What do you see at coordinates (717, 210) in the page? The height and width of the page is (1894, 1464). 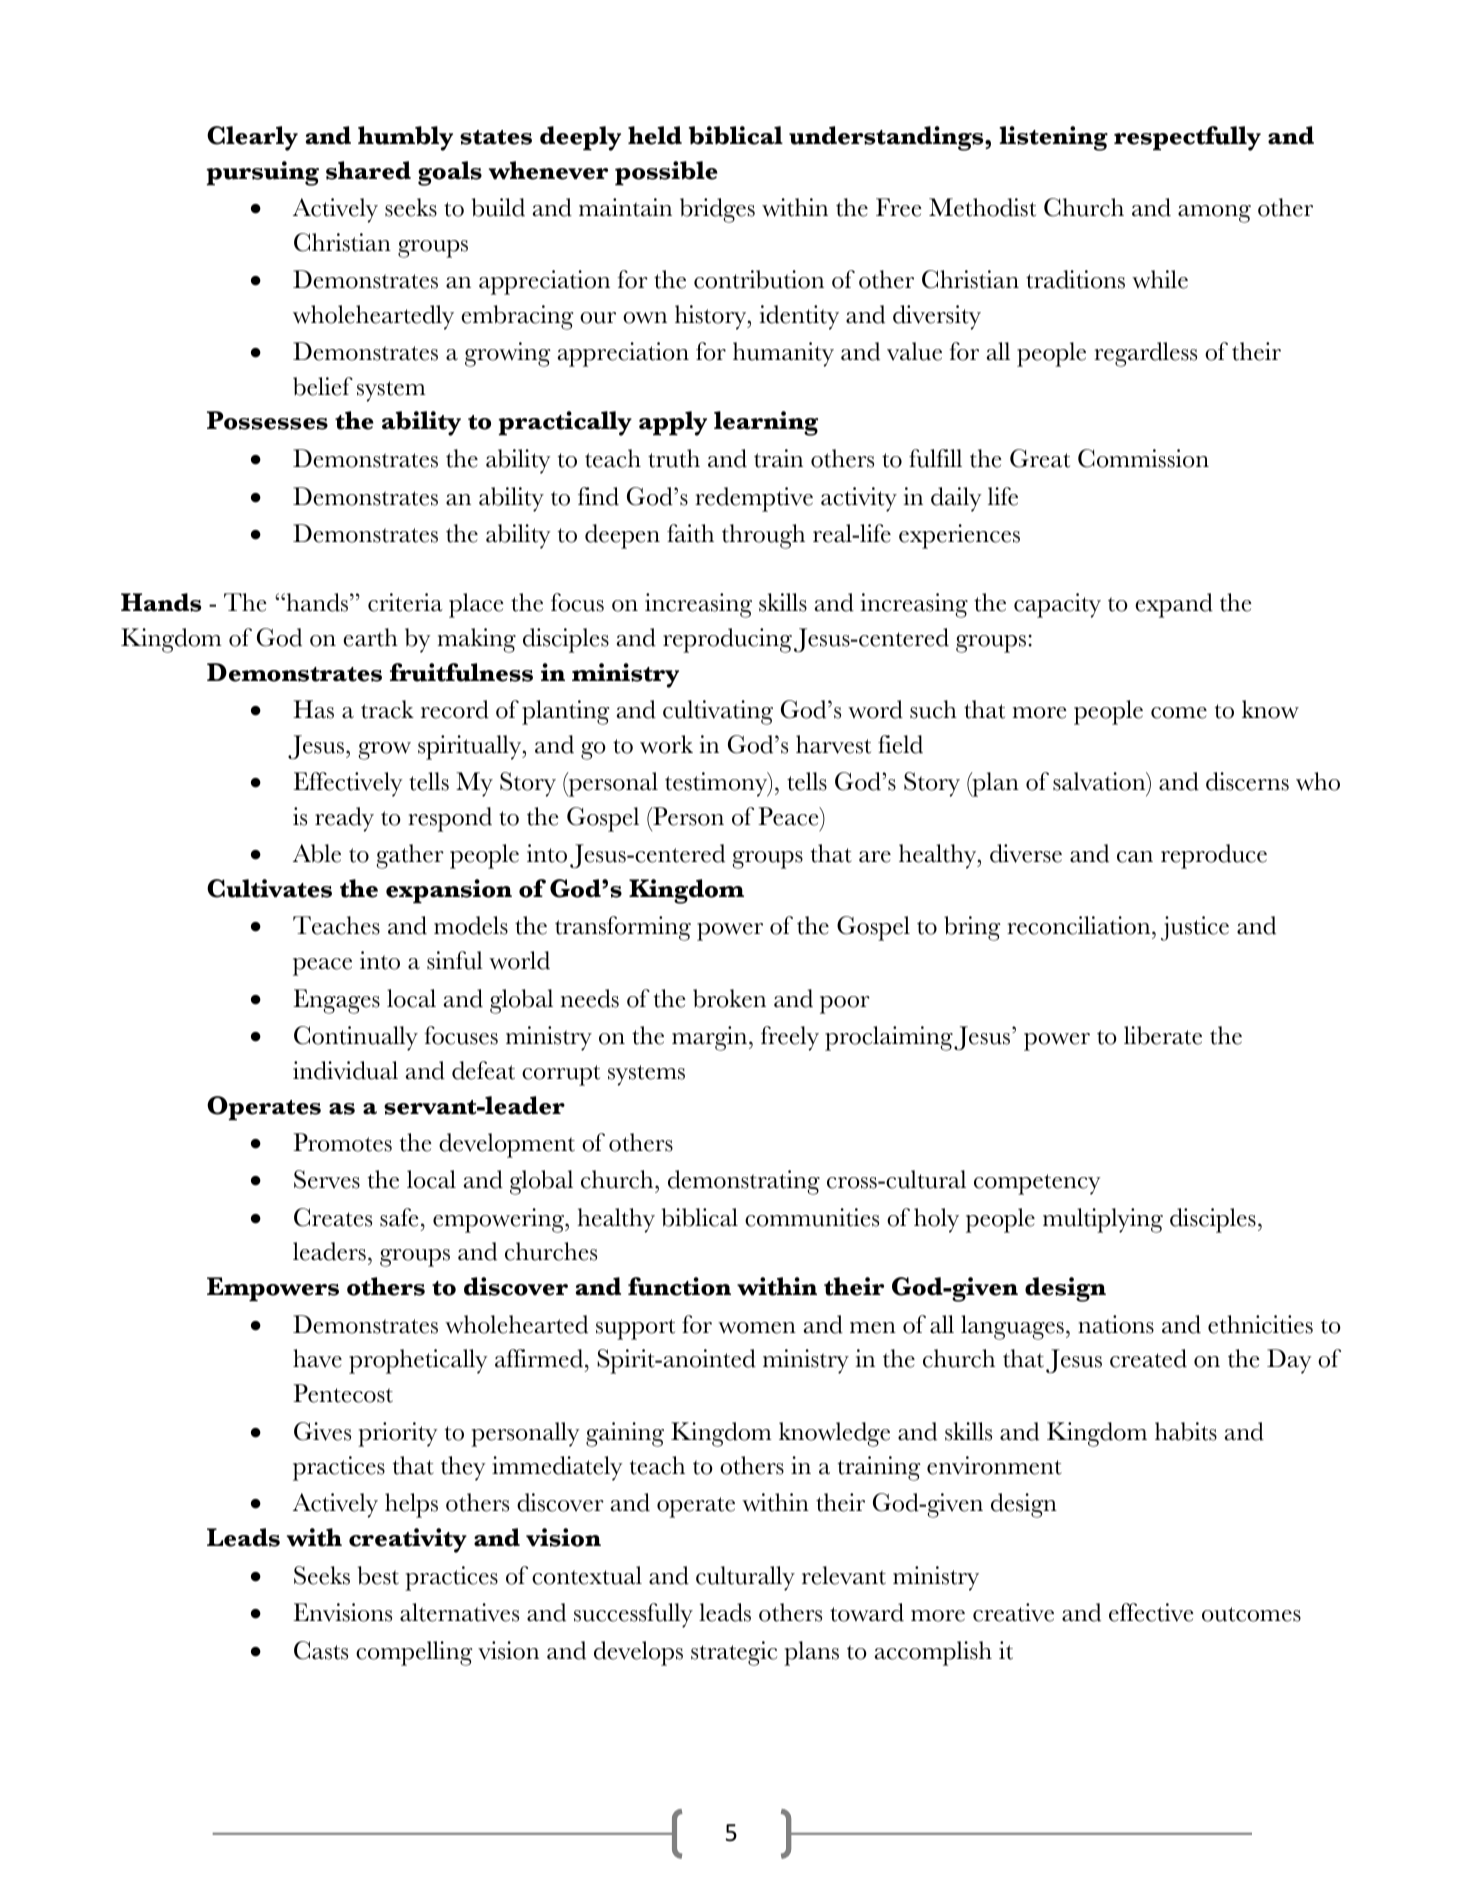 I see `bridges` at bounding box center [717, 210].
